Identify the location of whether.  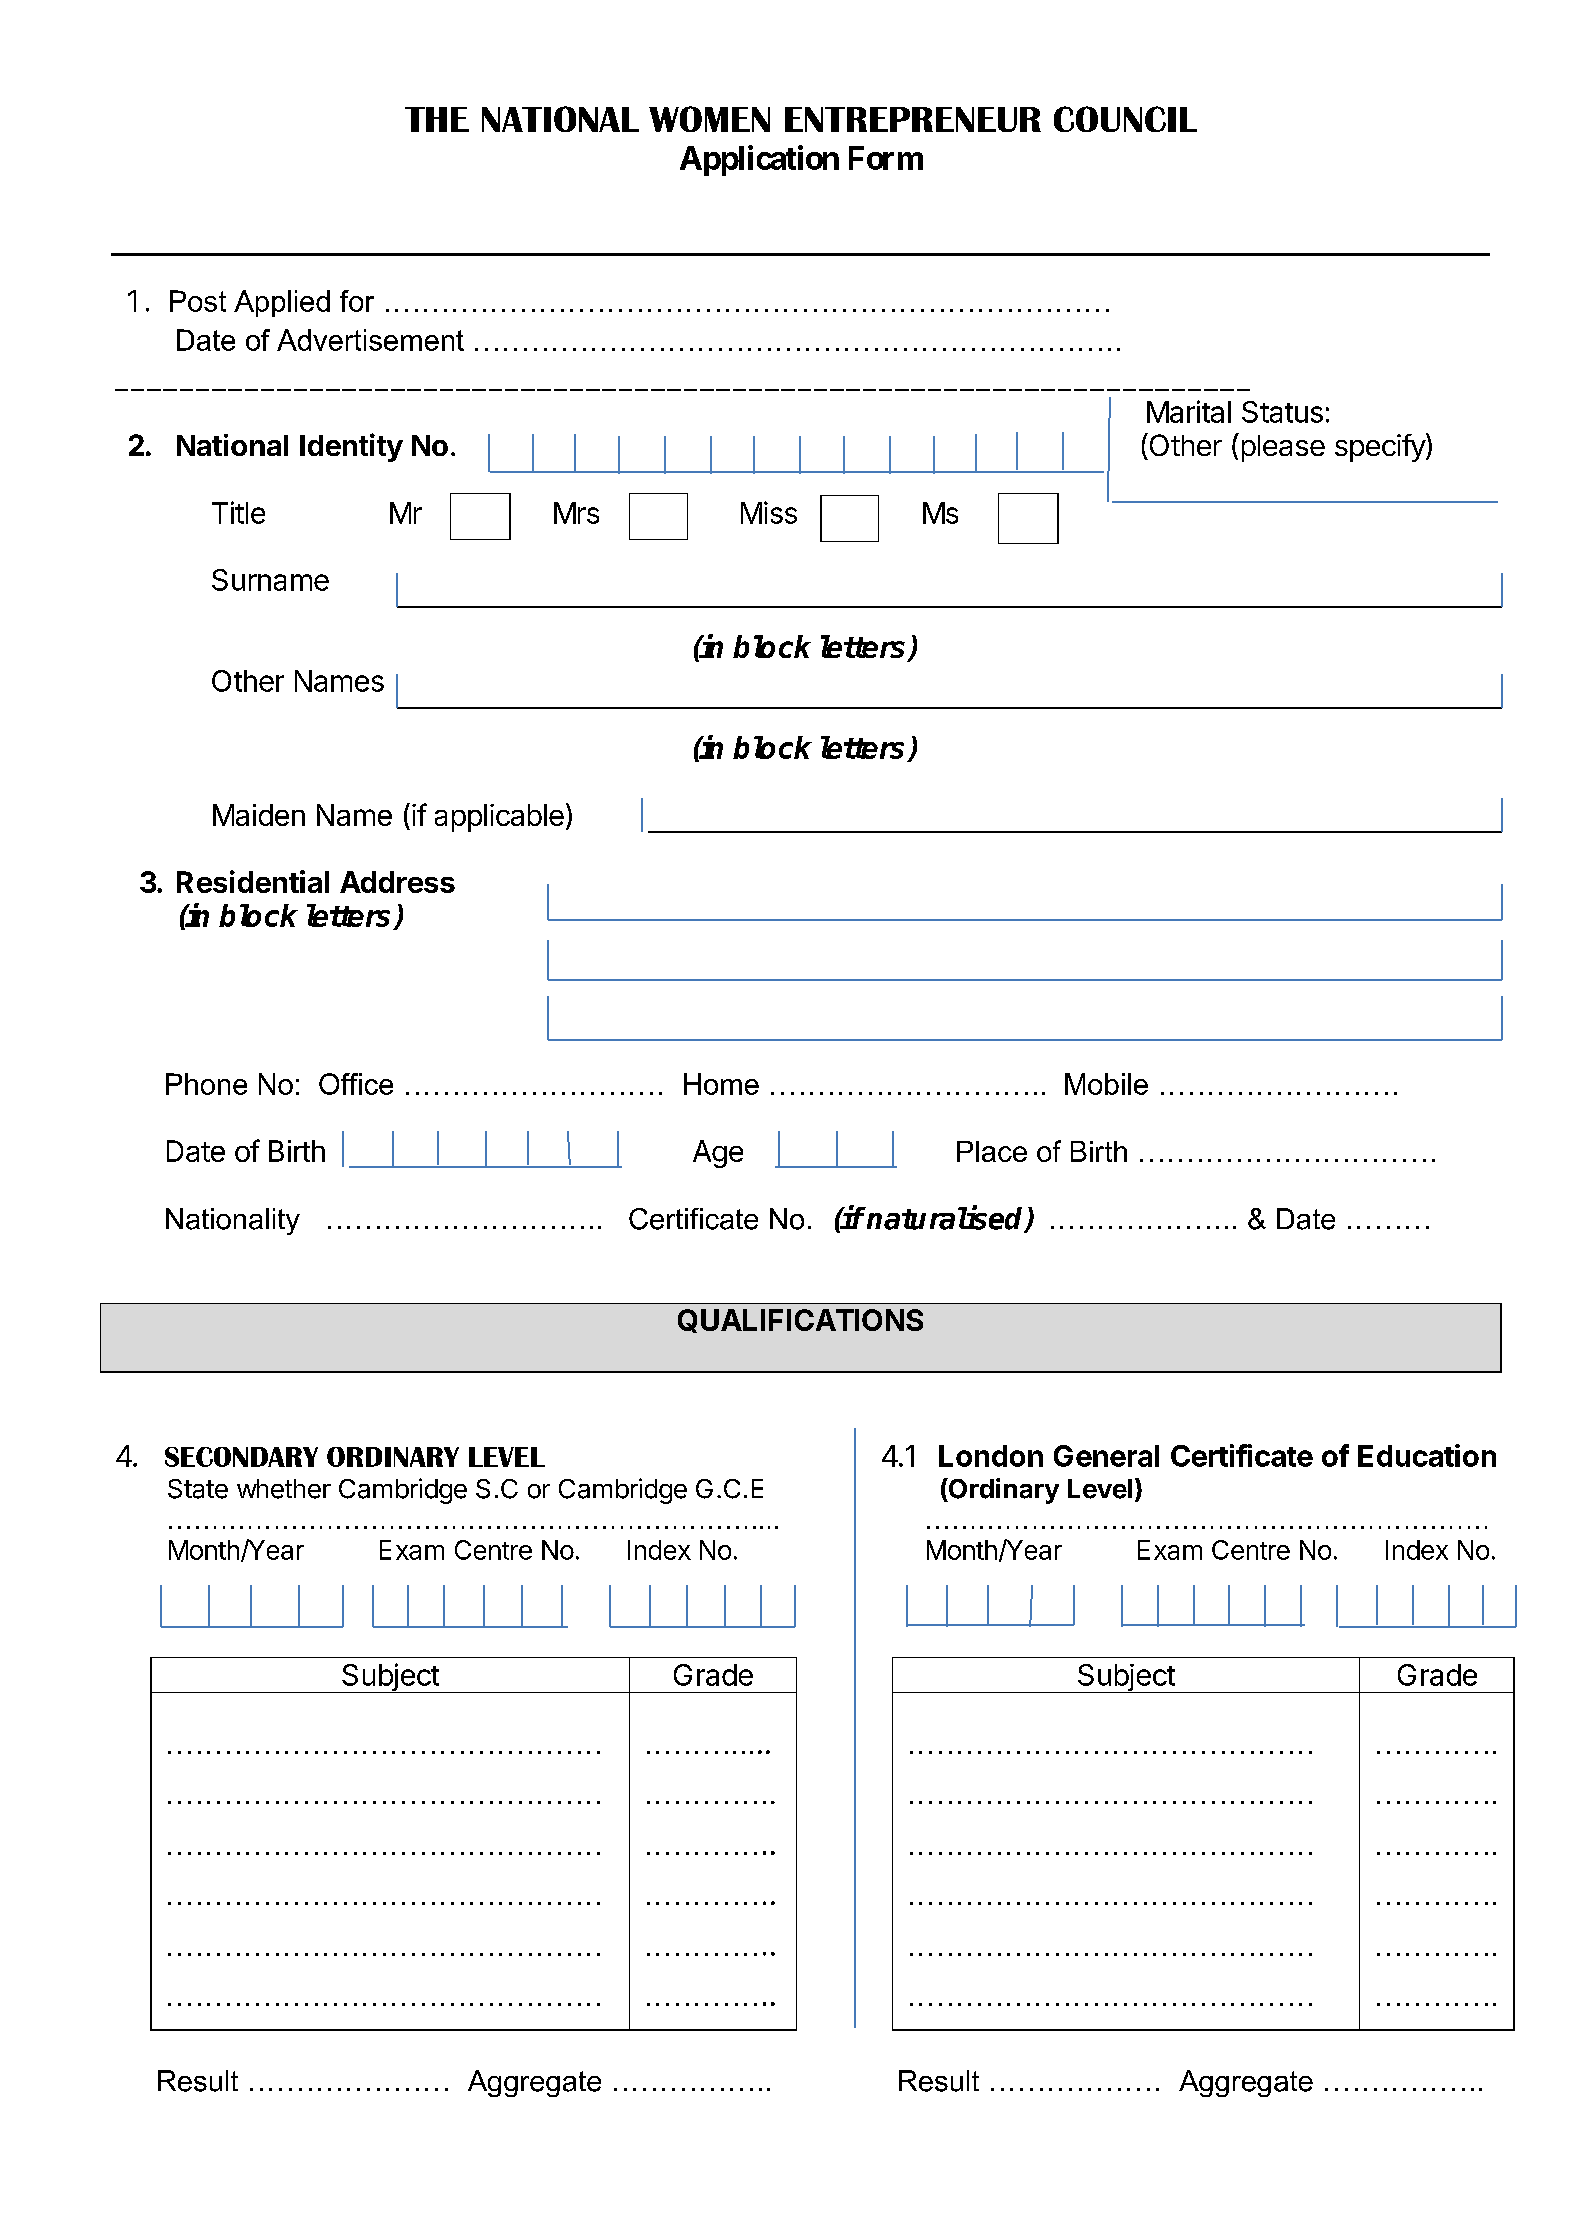
(284, 1489).
